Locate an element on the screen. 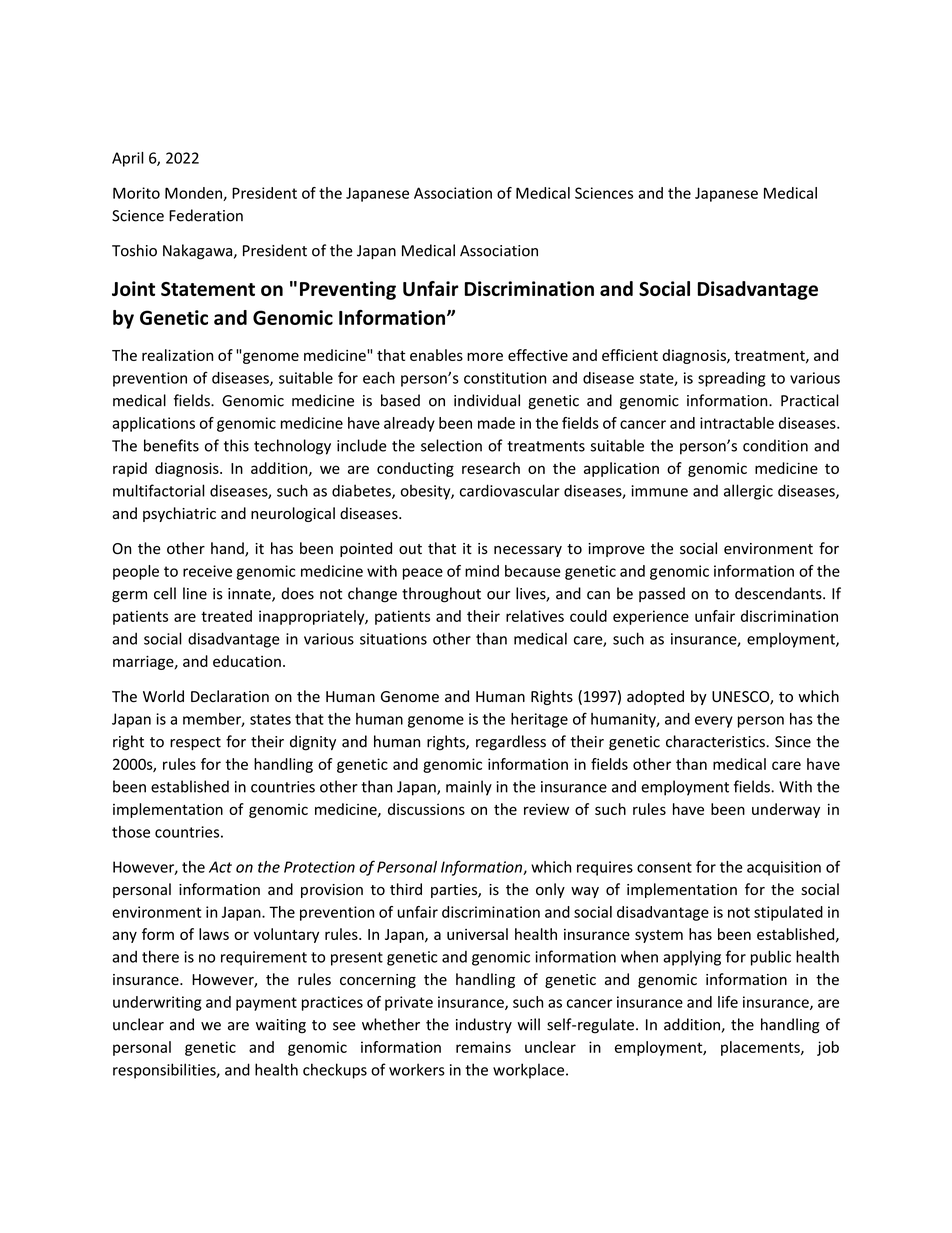 This screenshot has height=1233, width=952. respect is located at coordinates (195, 743).
